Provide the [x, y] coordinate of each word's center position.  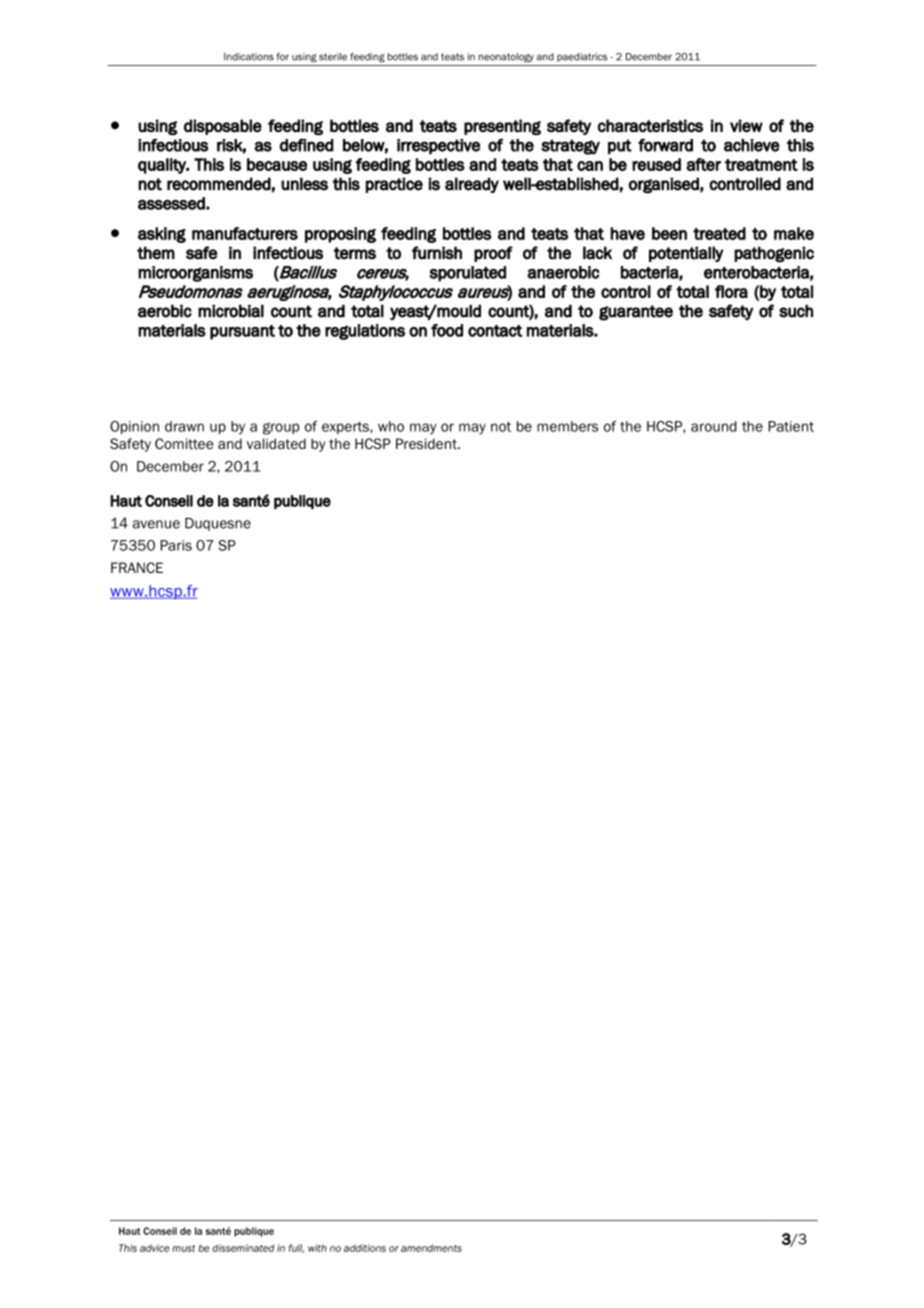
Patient [791, 426]
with [317, 1248]
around [713, 426]
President [427, 443]
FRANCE [137, 567]
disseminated [243, 1248]
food [447, 330]
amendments [431, 1248]
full [296, 1248]
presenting [502, 127]
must [184, 1248]
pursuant [242, 332]
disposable [223, 127]
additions [365, 1248]
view [746, 126]
